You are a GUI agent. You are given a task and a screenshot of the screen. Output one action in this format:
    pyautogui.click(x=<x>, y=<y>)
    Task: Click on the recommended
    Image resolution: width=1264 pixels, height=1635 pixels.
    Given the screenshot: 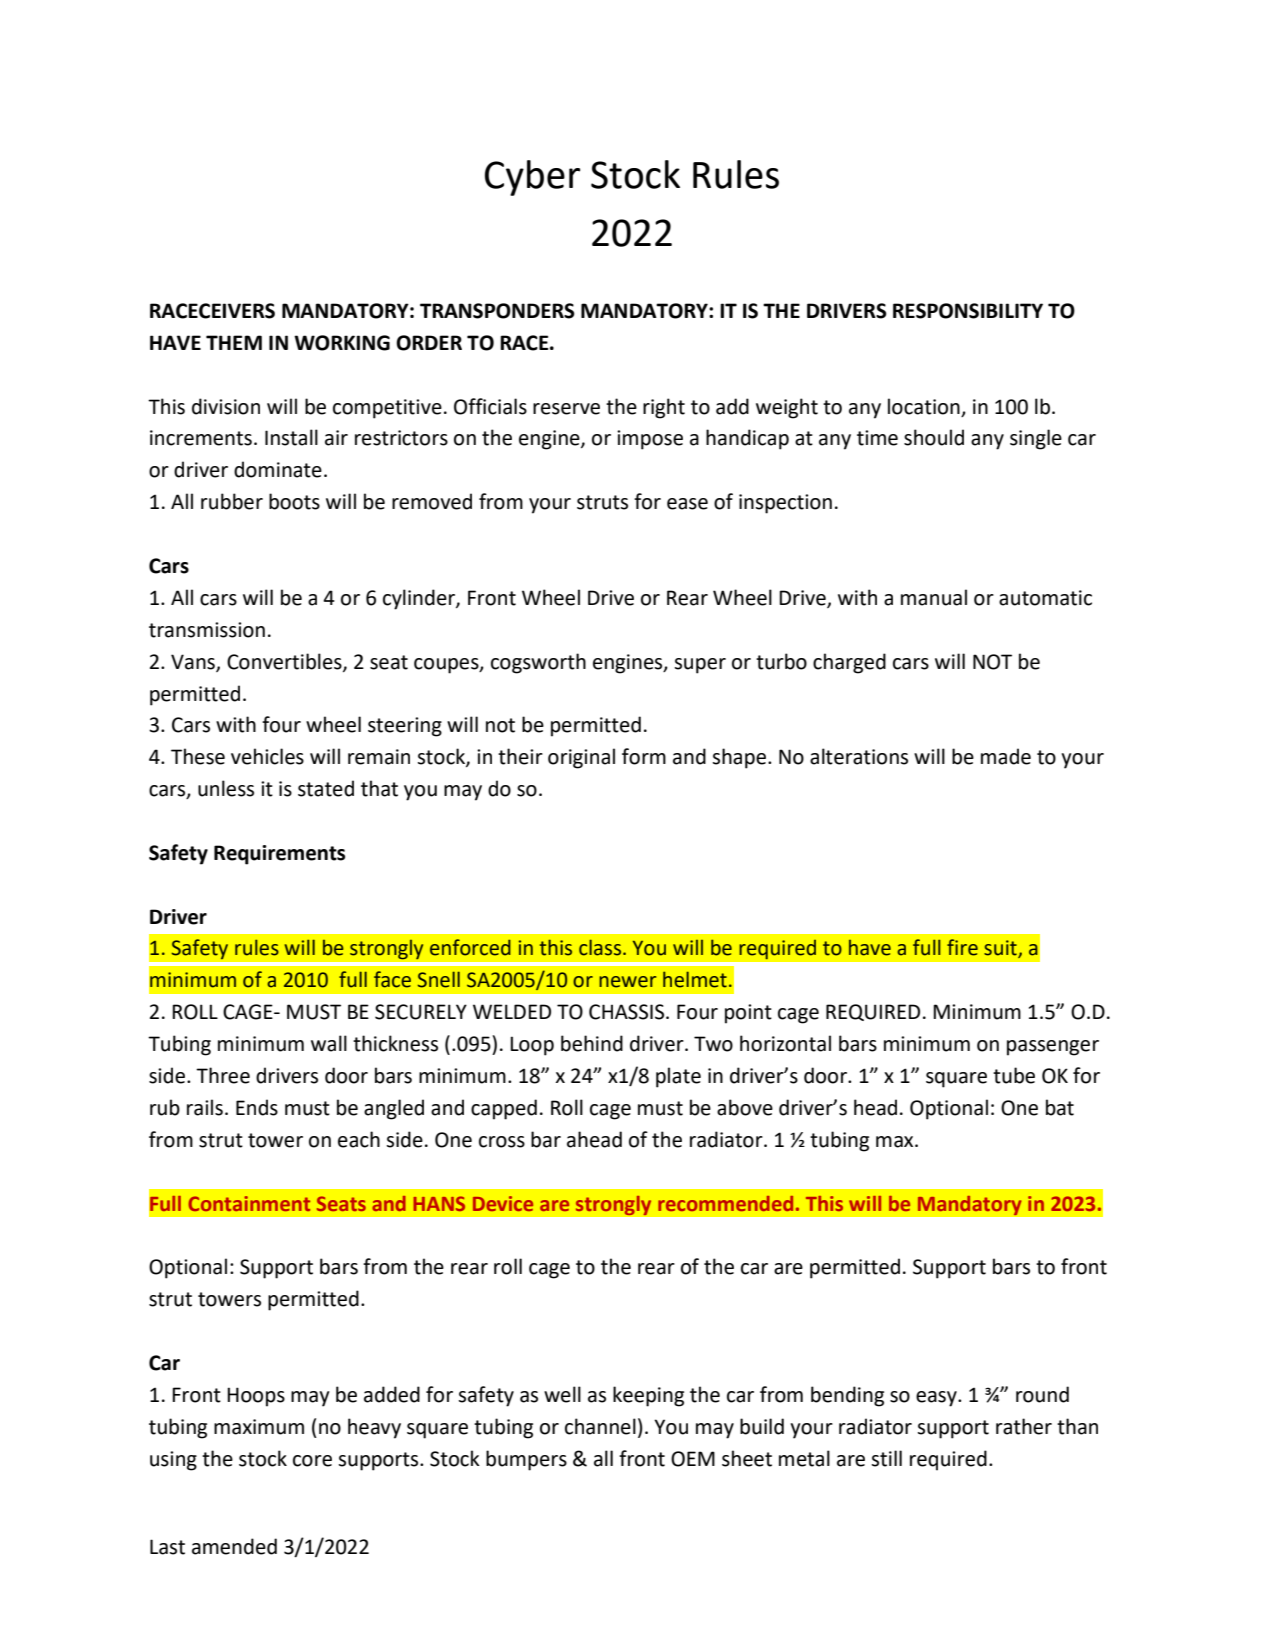 What is the action you would take?
    pyautogui.click(x=725, y=1203)
